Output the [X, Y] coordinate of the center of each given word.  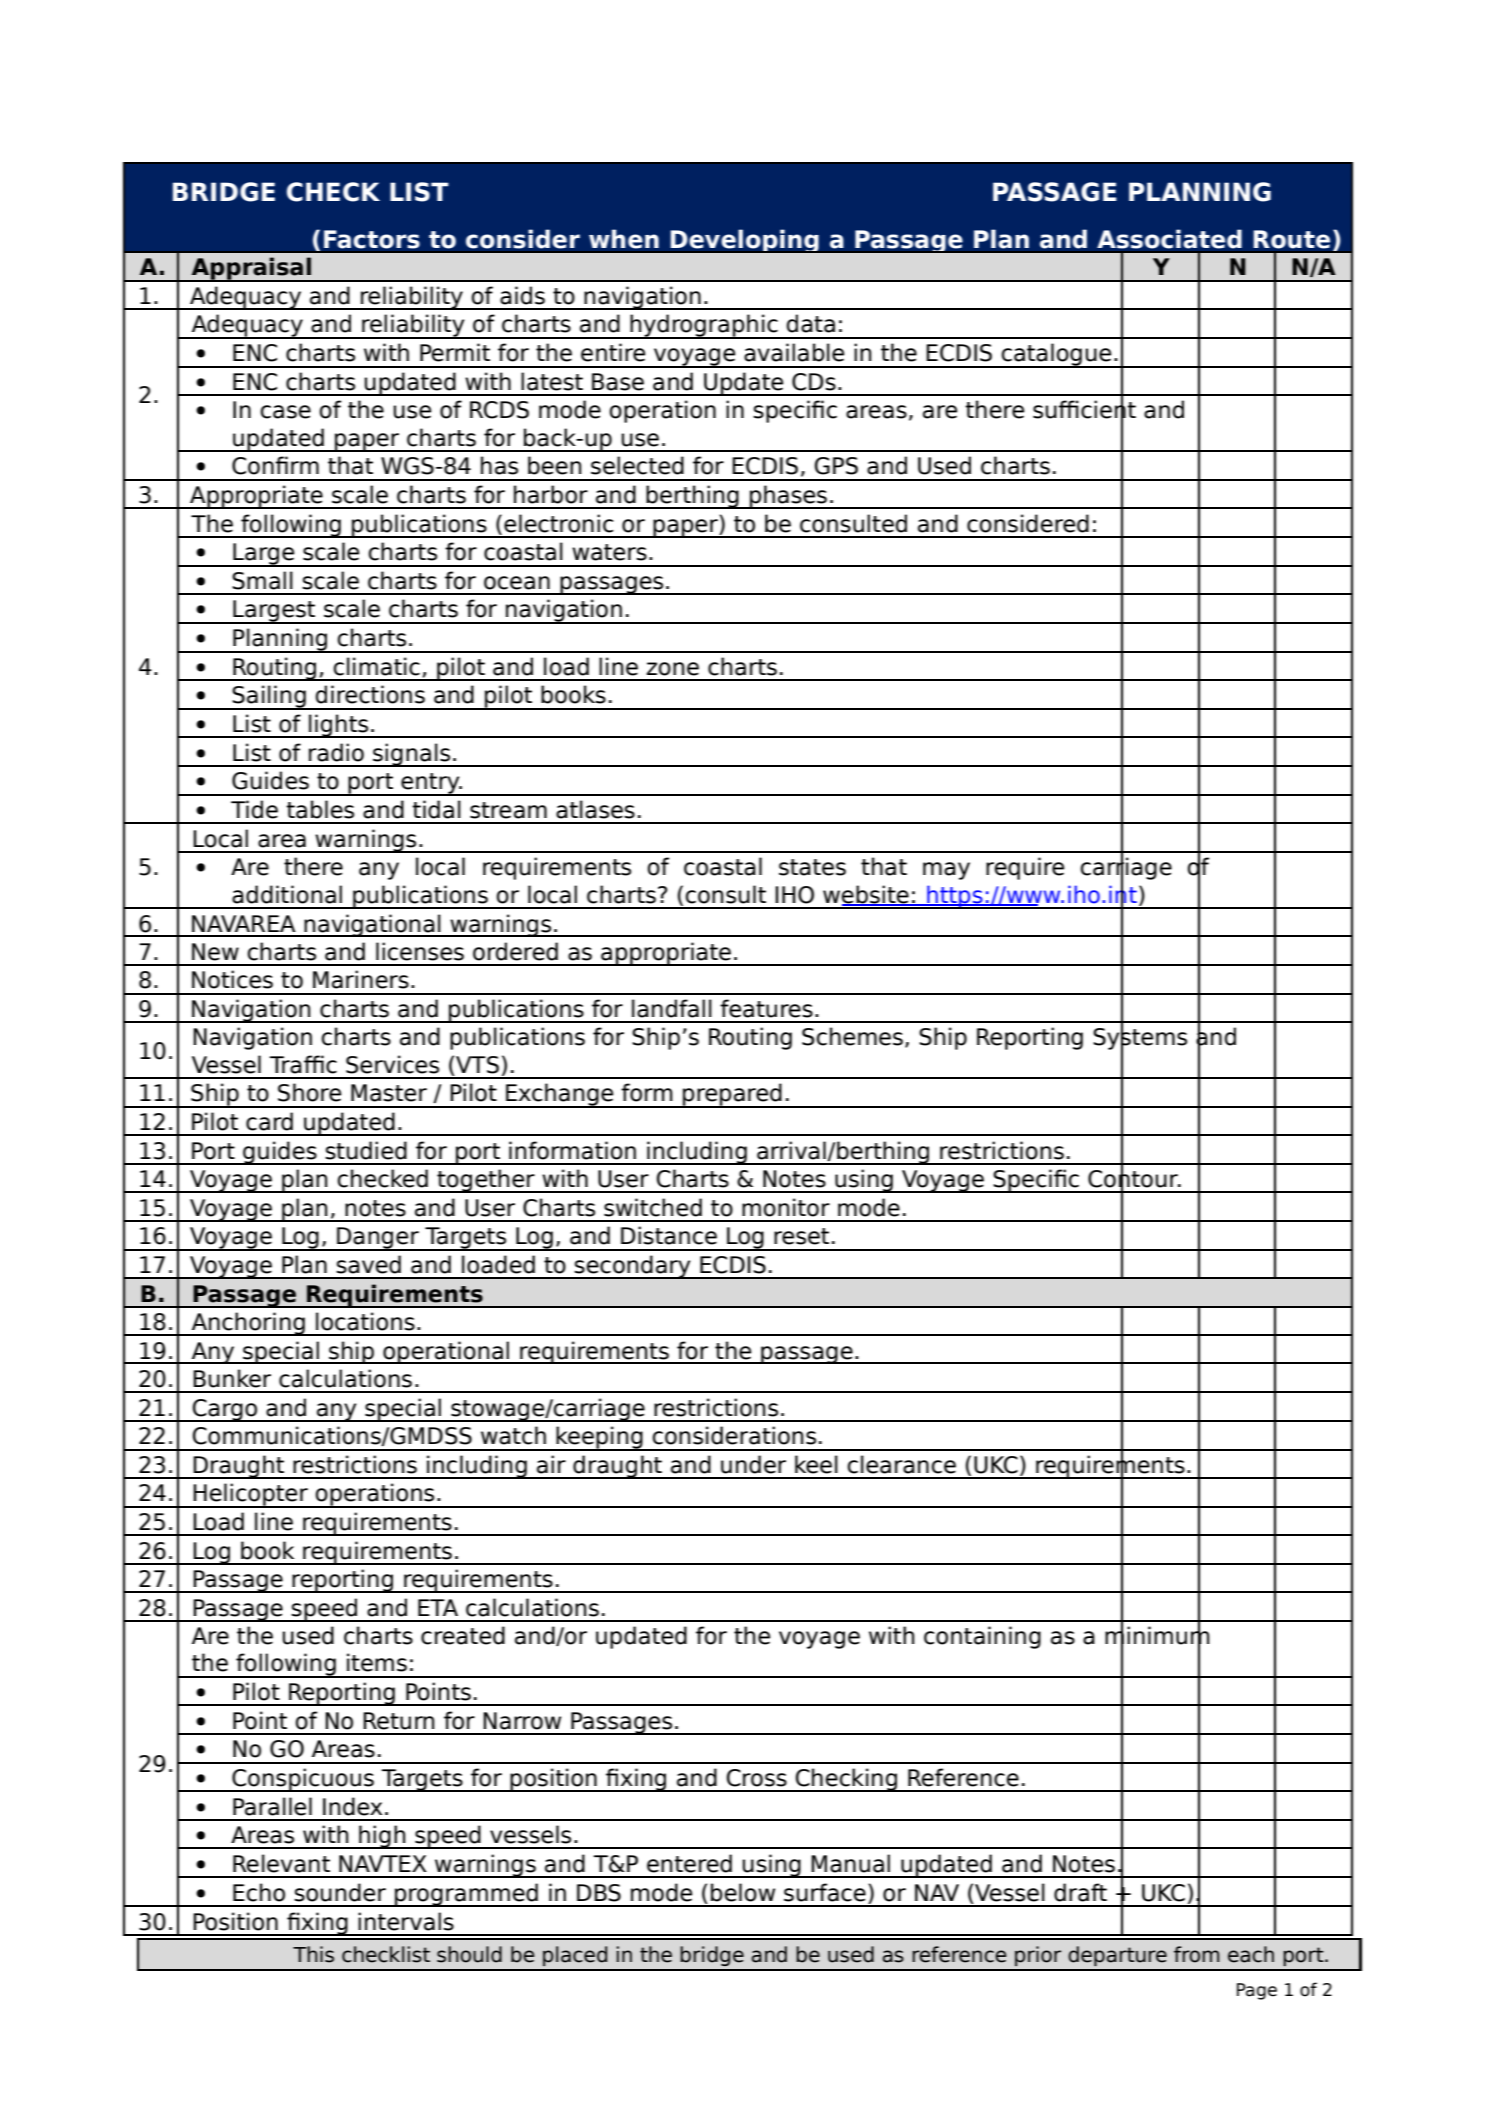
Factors [372, 239]
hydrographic [704, 326]
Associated [1169, 239]
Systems [1140, 1039]
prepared [732, 1095]
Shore [309, 1092]
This [313, 1954]
